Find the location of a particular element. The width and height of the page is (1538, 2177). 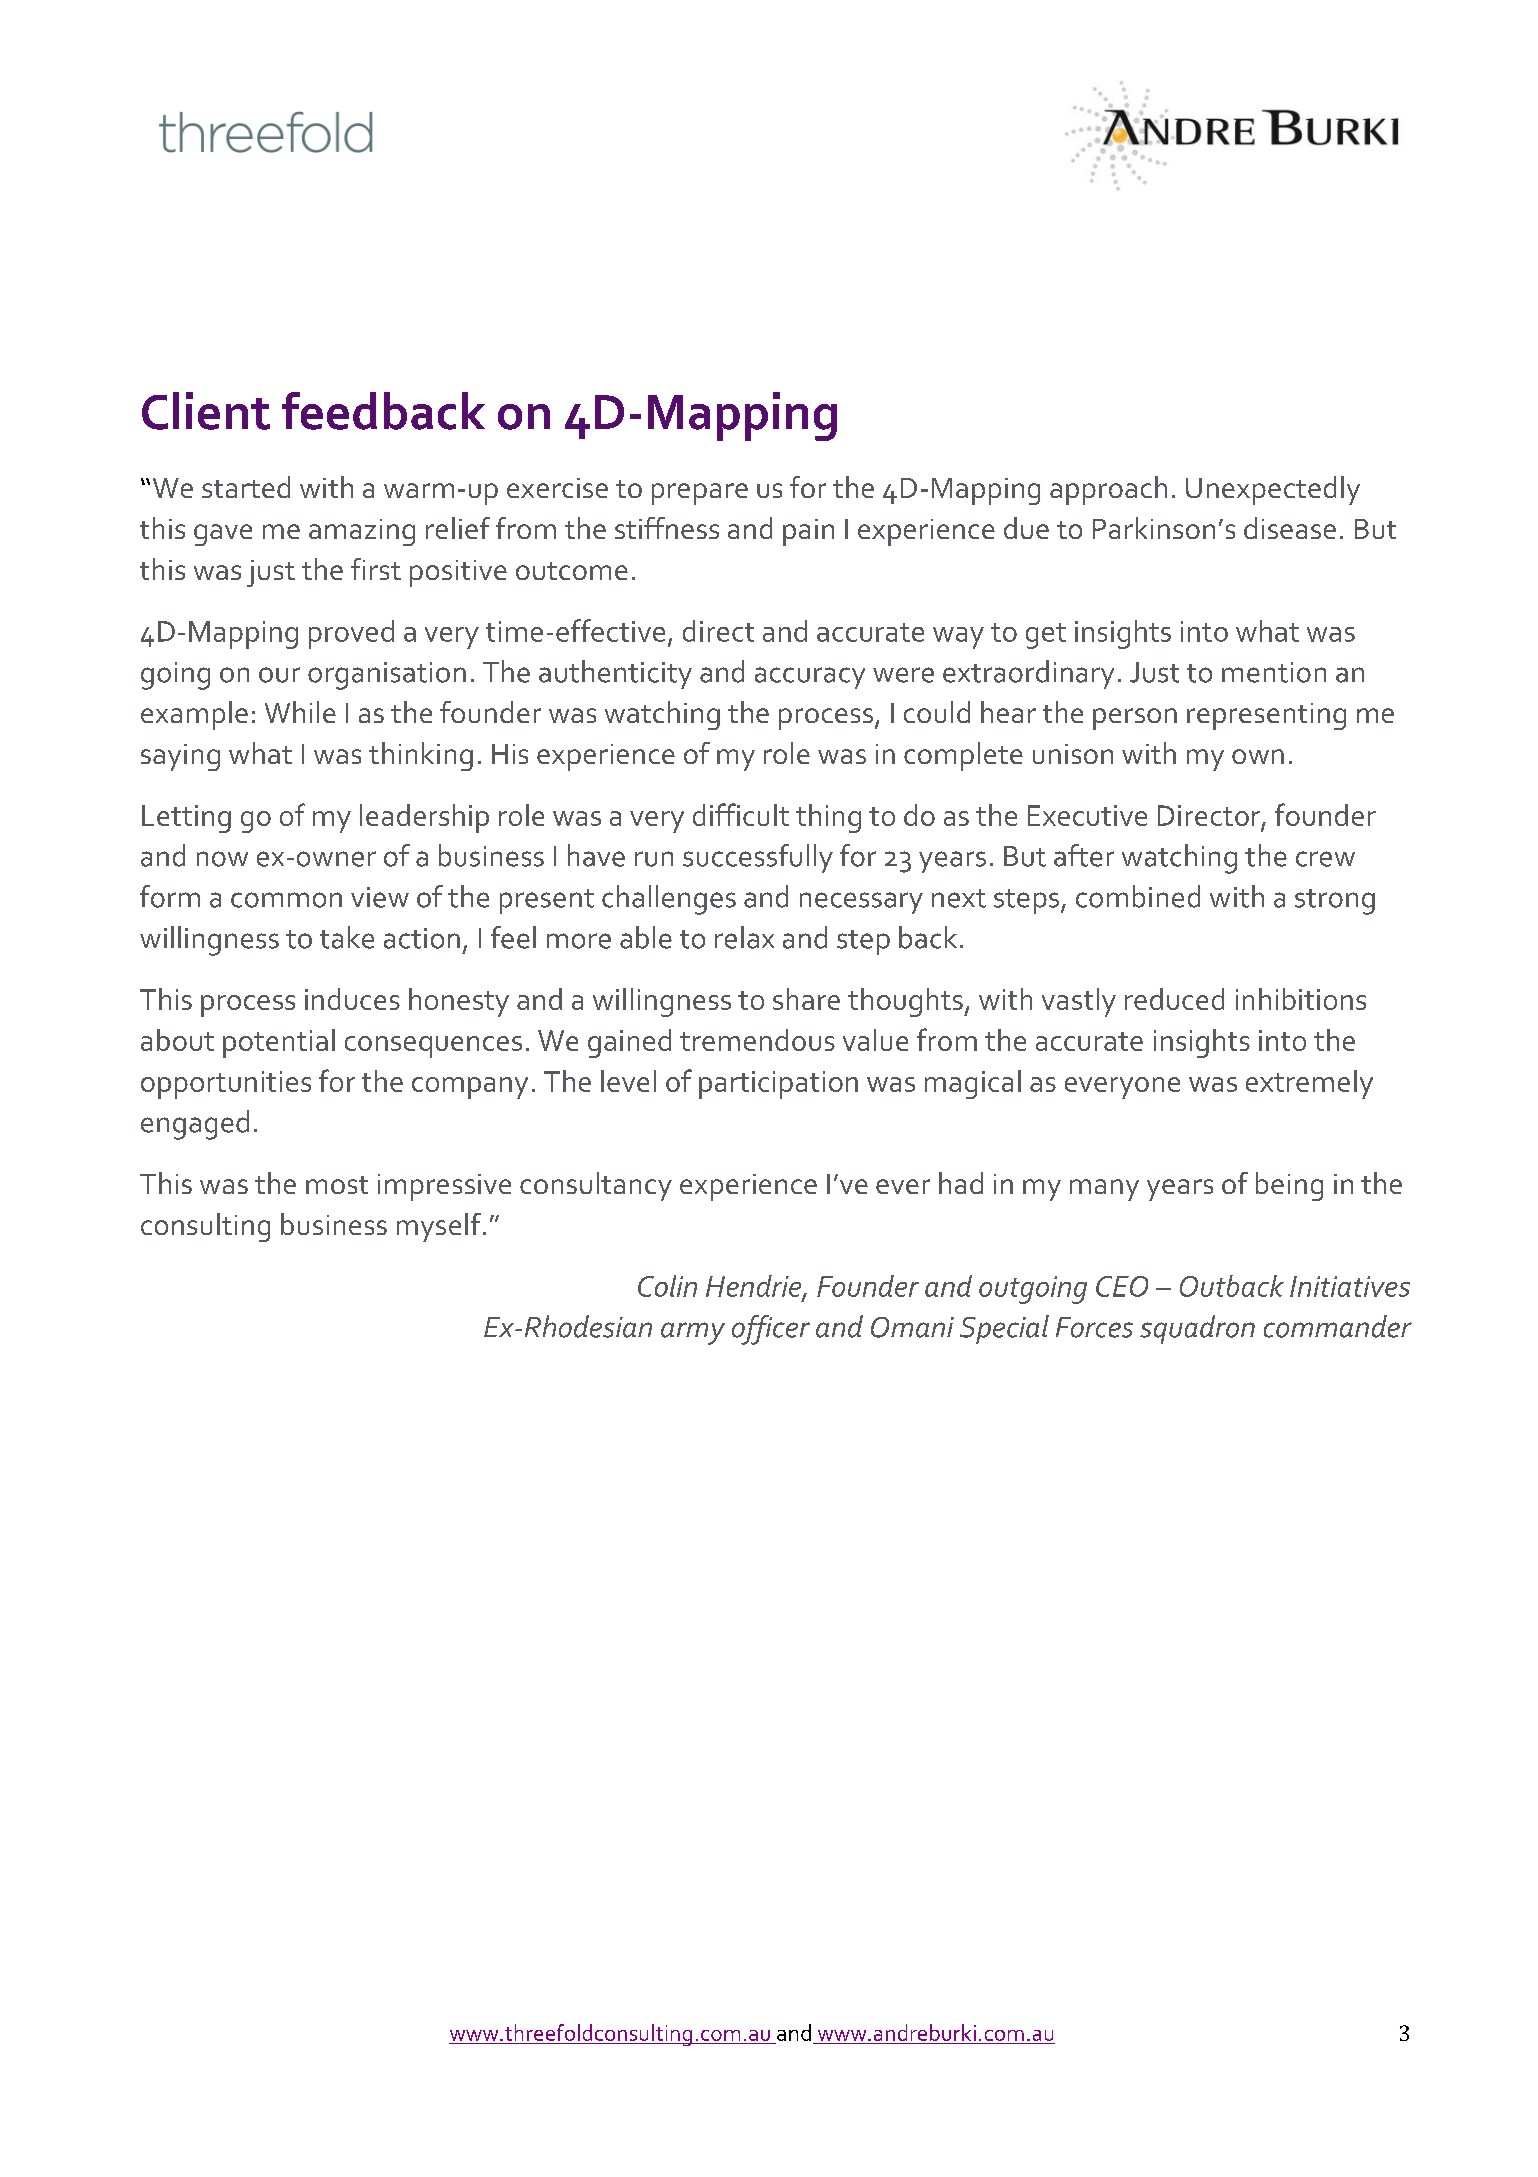

myself is located at coordinates (439, 1227).
